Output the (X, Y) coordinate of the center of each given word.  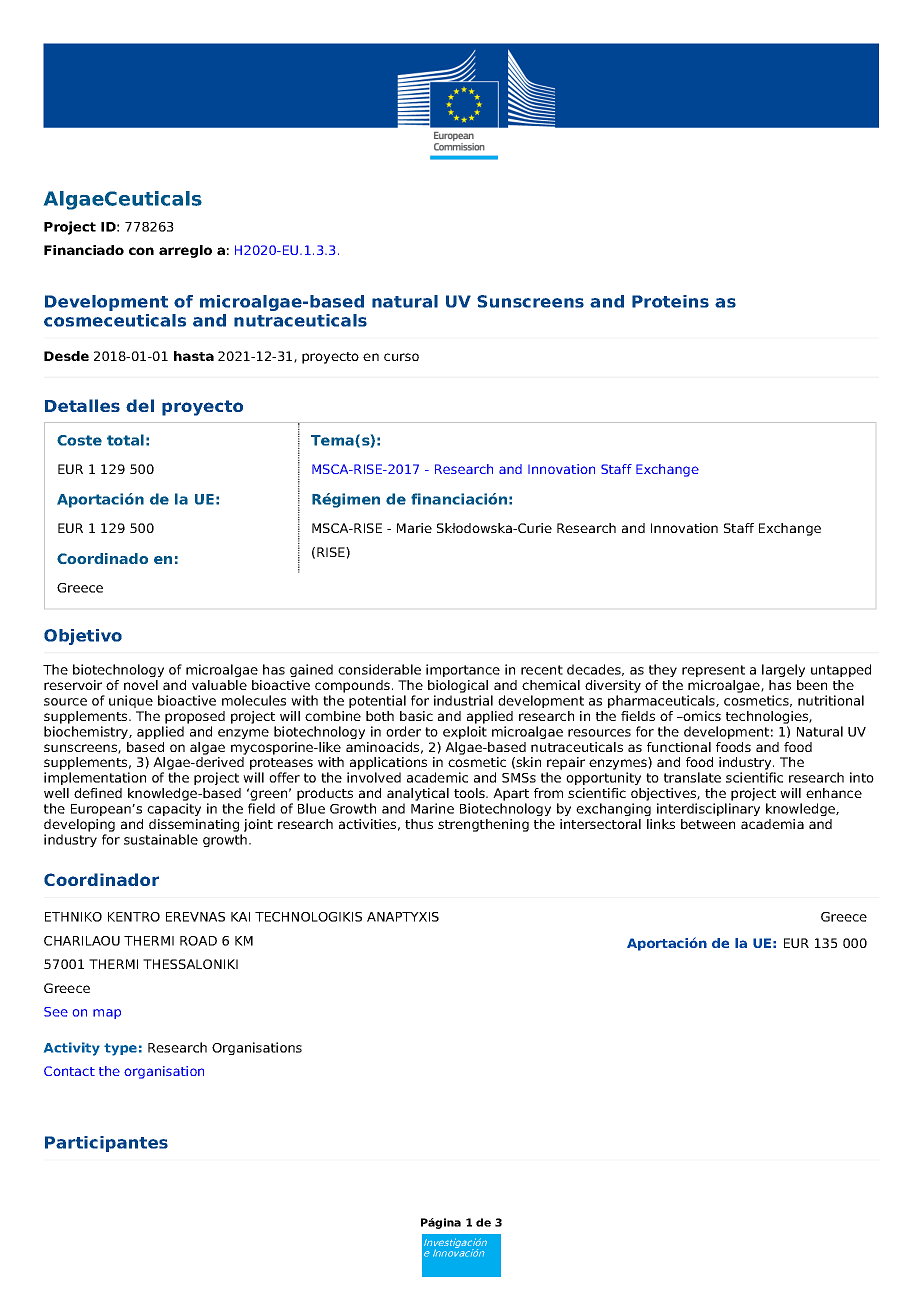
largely (783, 670)
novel (141, 685)
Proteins (670, 301)
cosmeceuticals (115, 320)
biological (458, 686)
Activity (72, 1049)
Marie (414, 528)
